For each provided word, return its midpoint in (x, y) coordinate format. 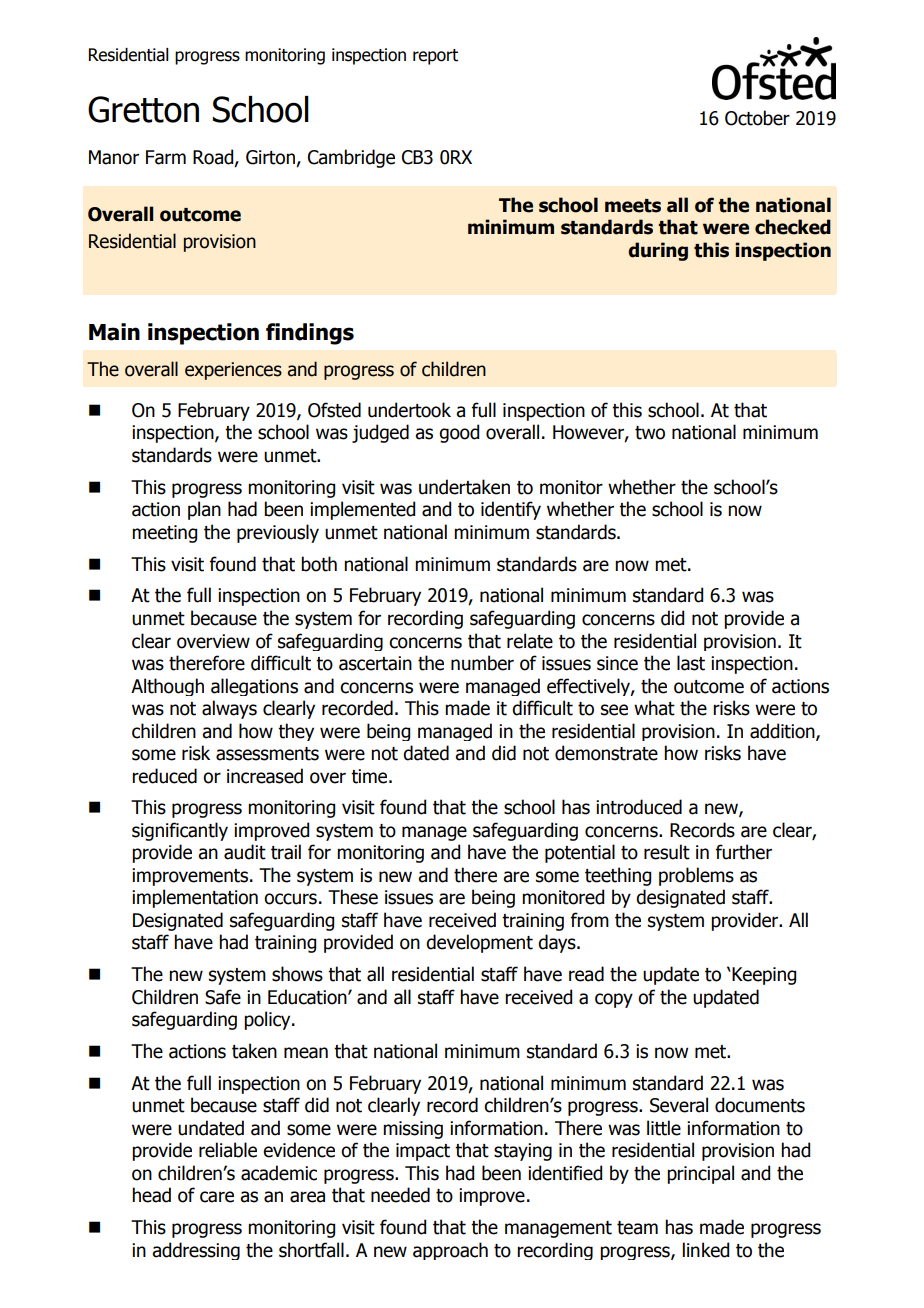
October (757, 118)
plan (204, 510)
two (650, 433)
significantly (180, 831)
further (744, 852)
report (435, 57)
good (459, 433)
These (353, 897)
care (217, 1197)
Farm (166, 157)
